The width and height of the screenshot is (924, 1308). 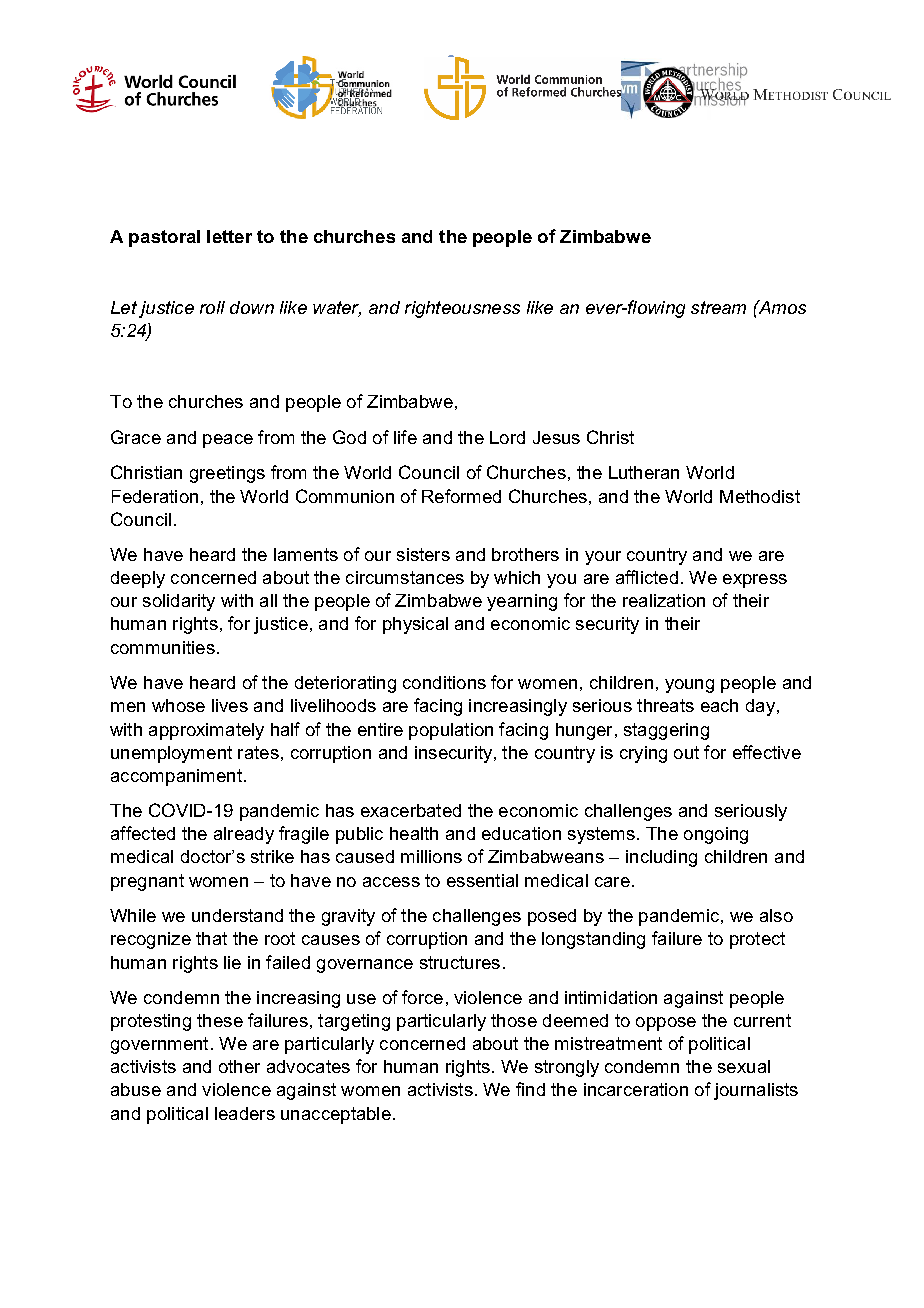 I want to click on whose, so click(x=178, y=705).
